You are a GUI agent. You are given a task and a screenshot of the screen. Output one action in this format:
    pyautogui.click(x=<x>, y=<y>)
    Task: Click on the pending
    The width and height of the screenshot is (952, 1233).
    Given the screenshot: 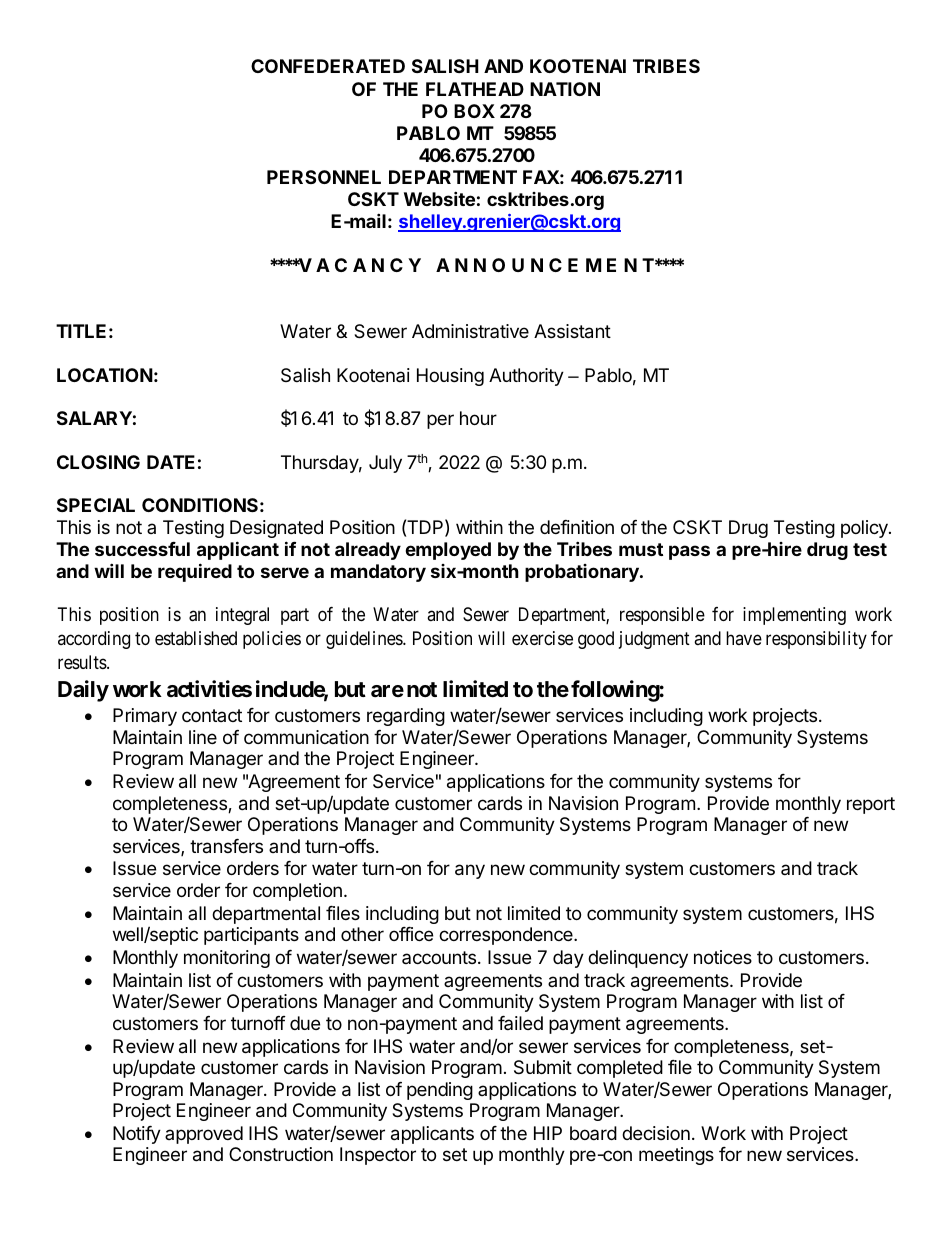 What is the action you would take?
    pyautogui.click(x=440, y=1091)
